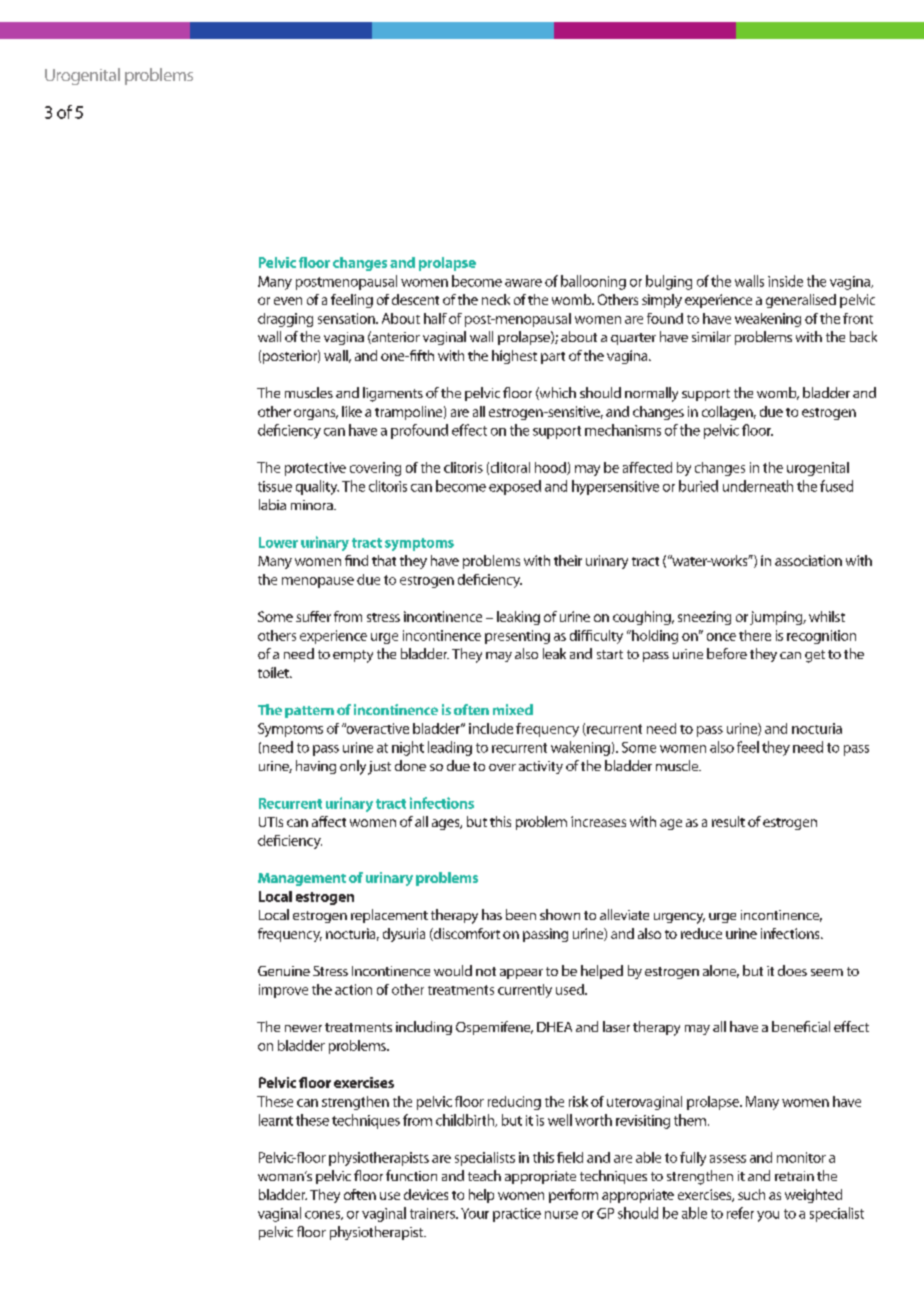  What do you see at coordinates (411, 1175) in the document?
I see `function` at bounding box center [411, 1175].
